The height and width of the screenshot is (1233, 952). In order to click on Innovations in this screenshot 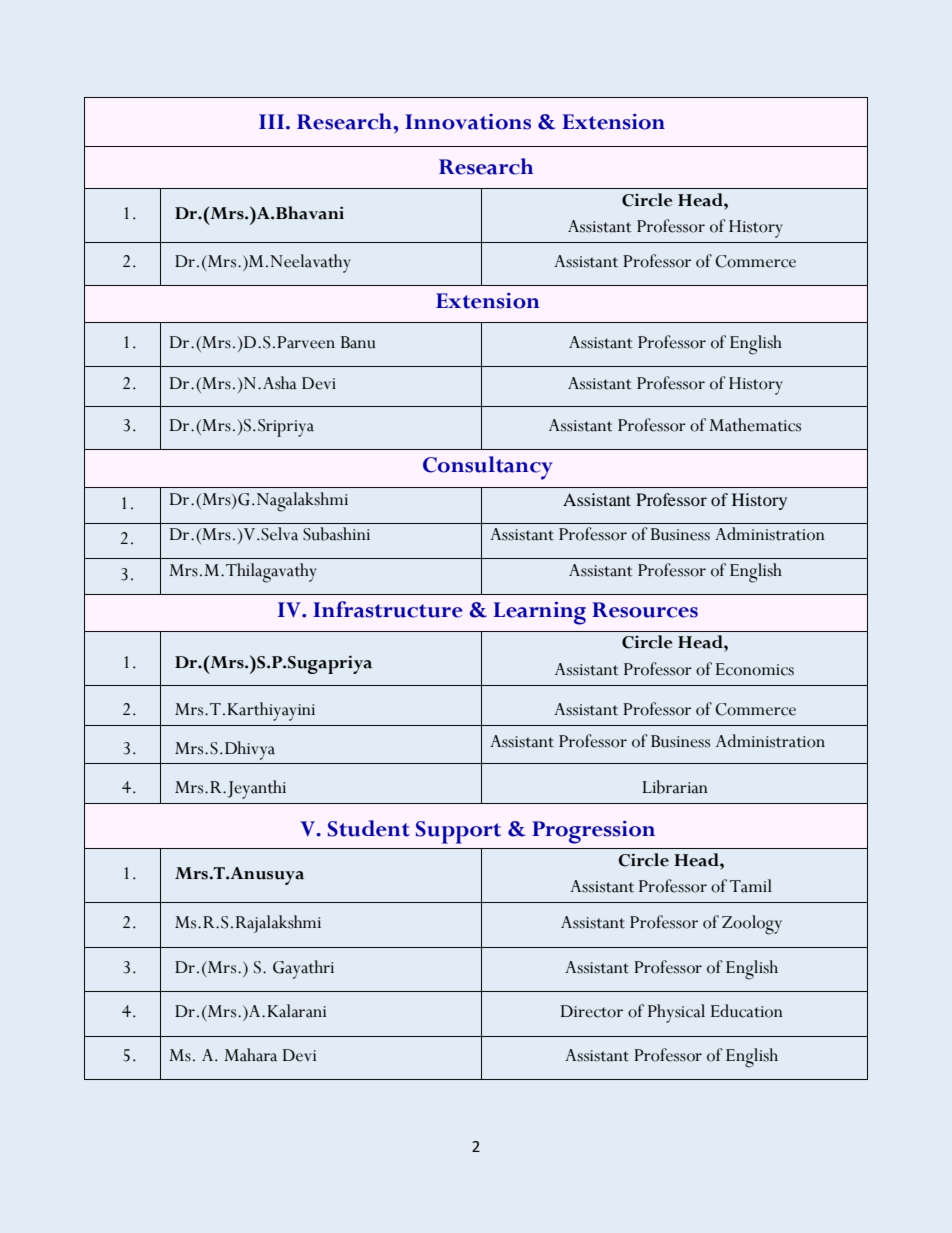, I will do `click(468, 122)`.
